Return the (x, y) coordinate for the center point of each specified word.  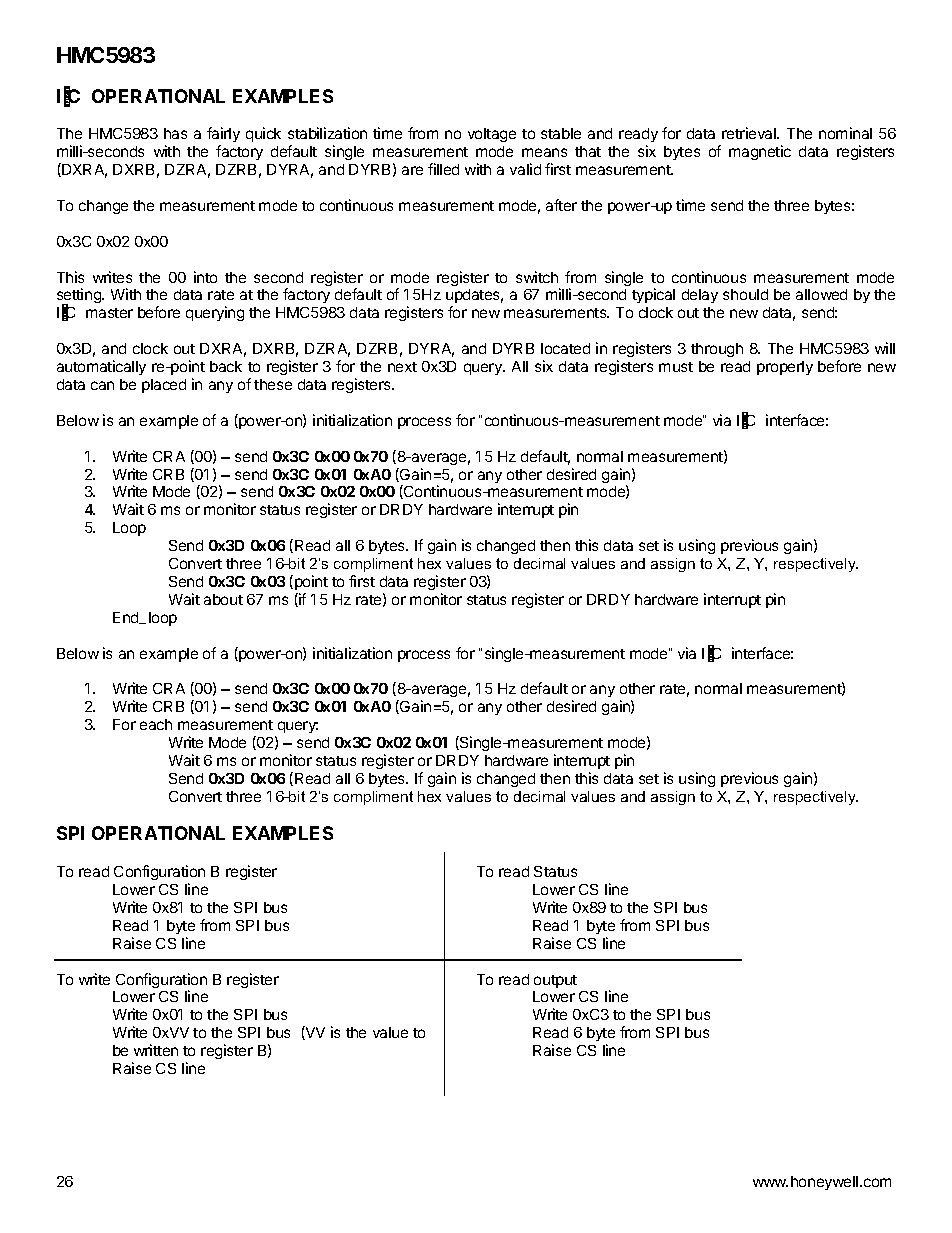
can (102, 385)
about (223, 599)
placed (164, 386)
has (175, 133)
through (717, 350)
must (676, 367)
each (156, 724)
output (555, 981)
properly (785, 368)
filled (443, 169)
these (273, 384)
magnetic (760, 152)
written (156, 1050)
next (402, 367)
